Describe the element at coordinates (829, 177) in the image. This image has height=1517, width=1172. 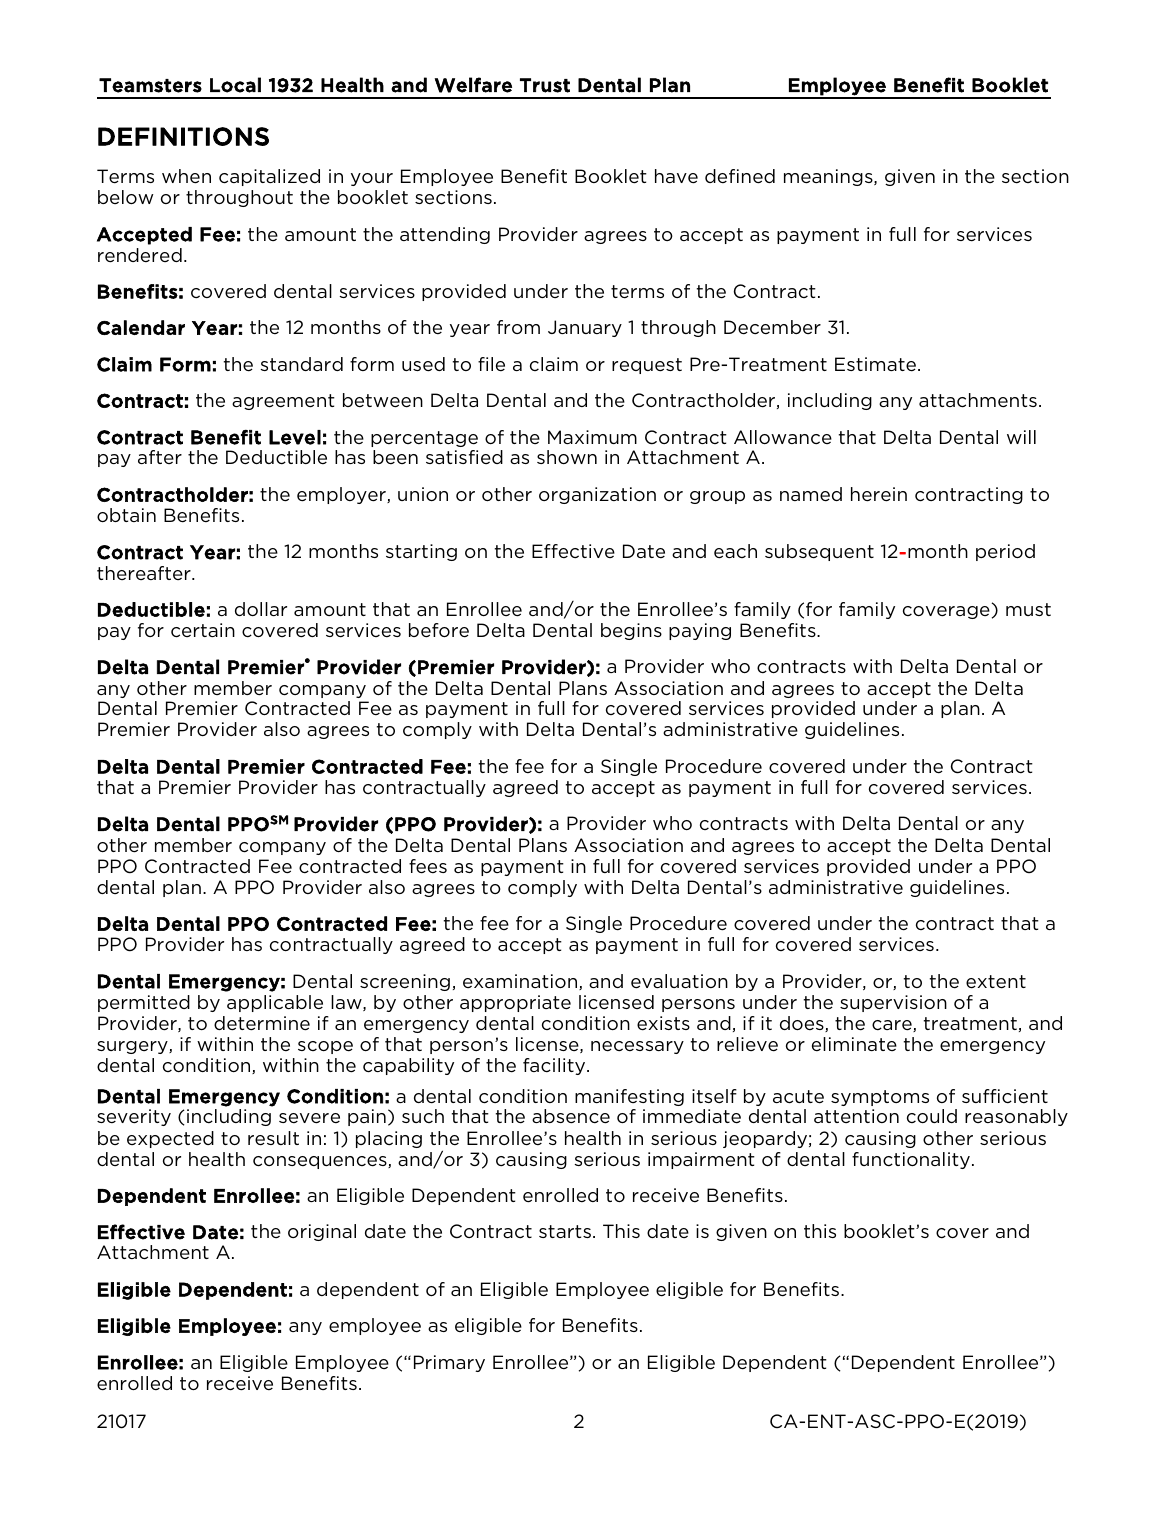
I see `meanings` at that location.
